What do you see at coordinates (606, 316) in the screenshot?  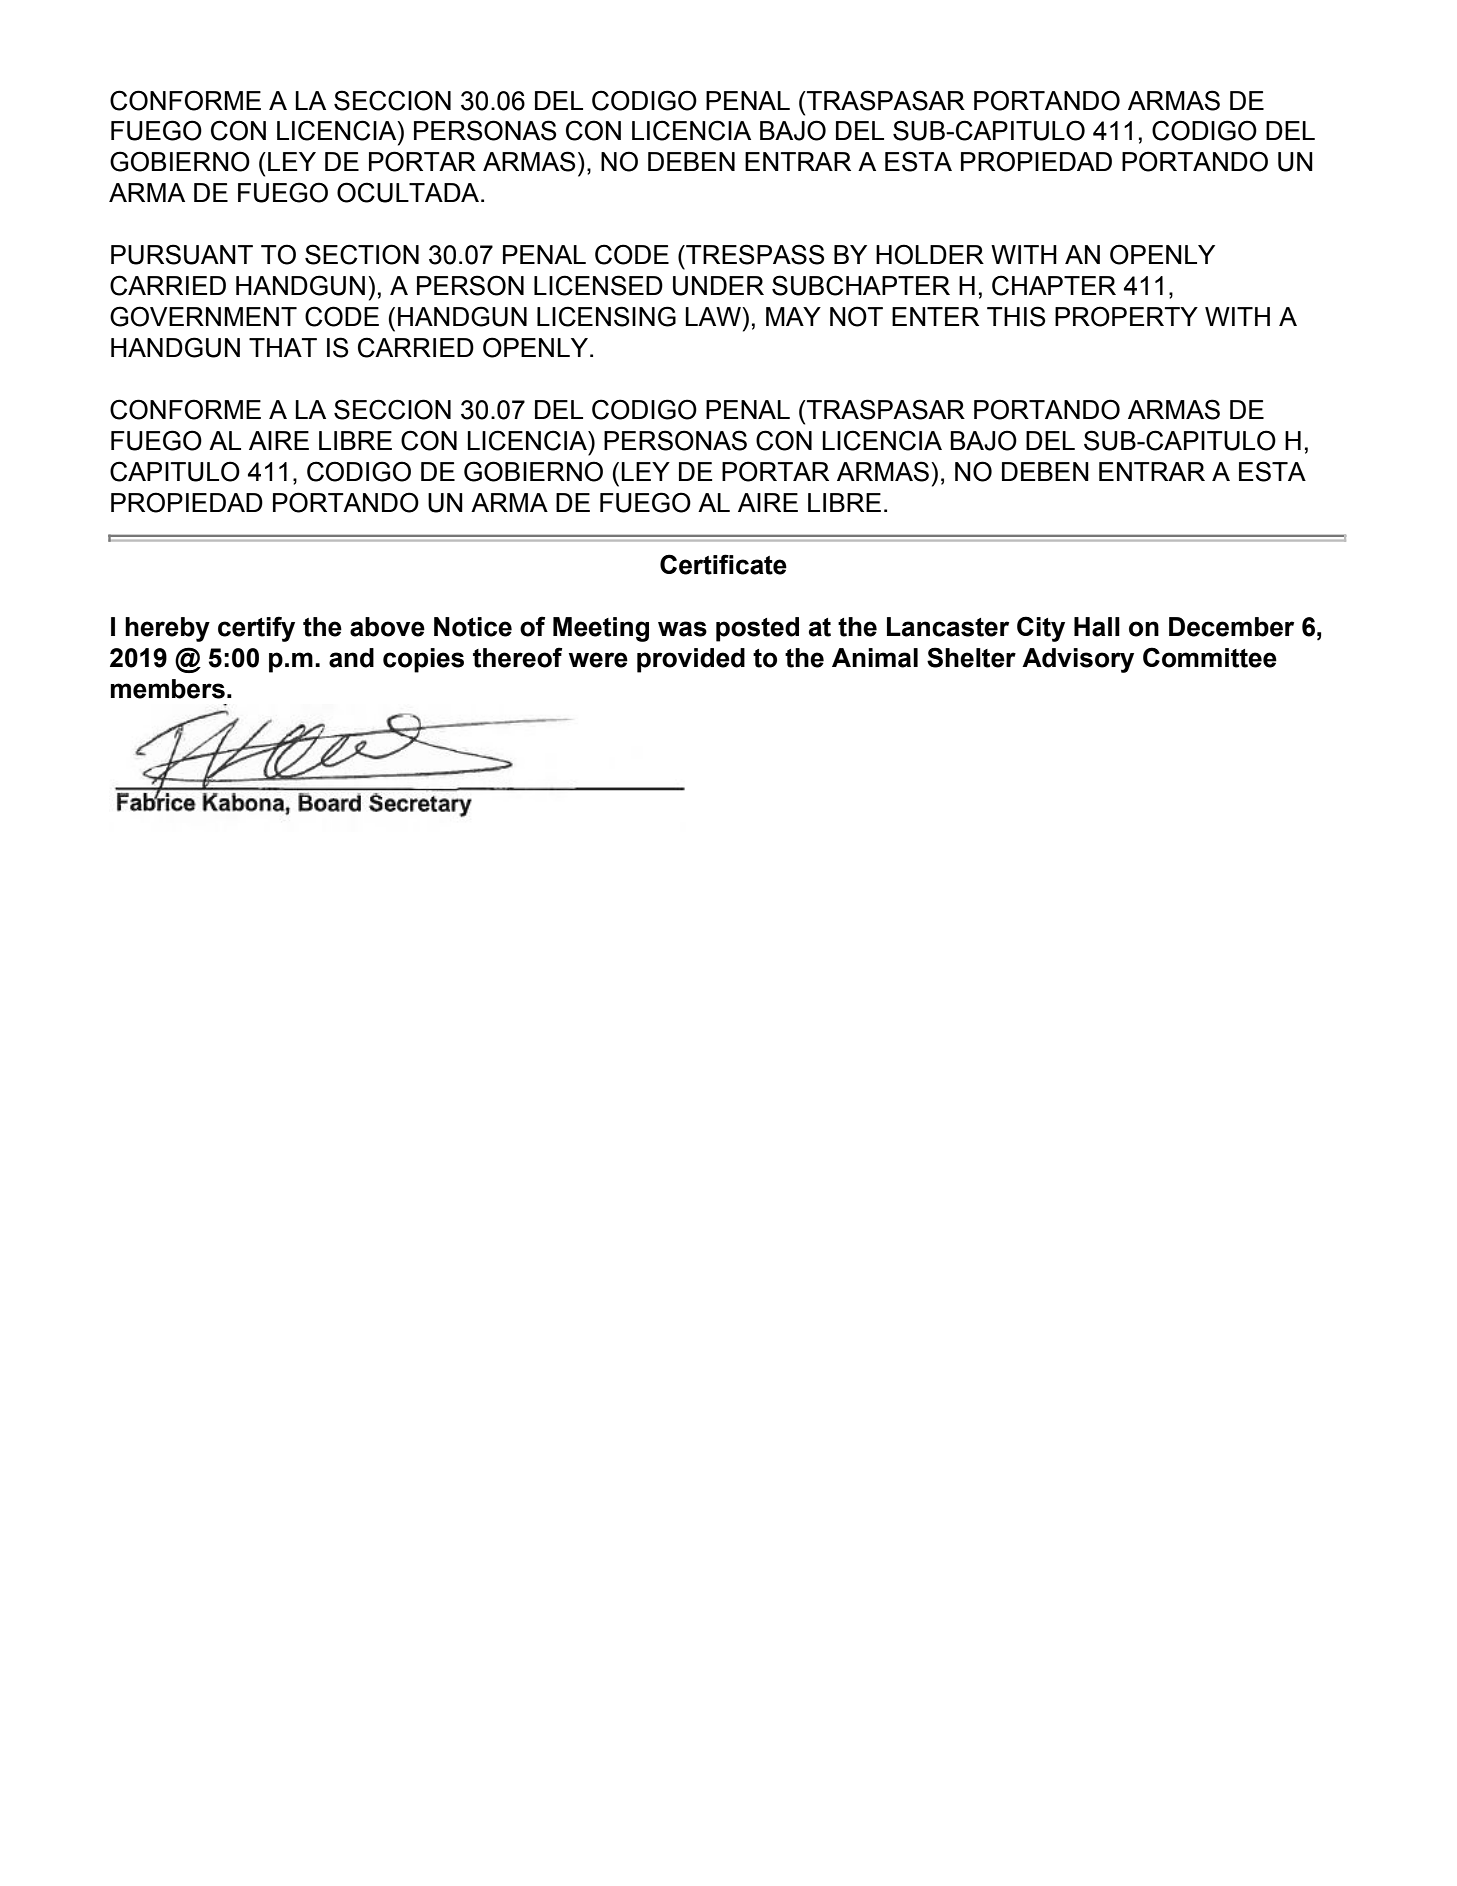 I see `LICENSING` at bounding box center [606, 316].
